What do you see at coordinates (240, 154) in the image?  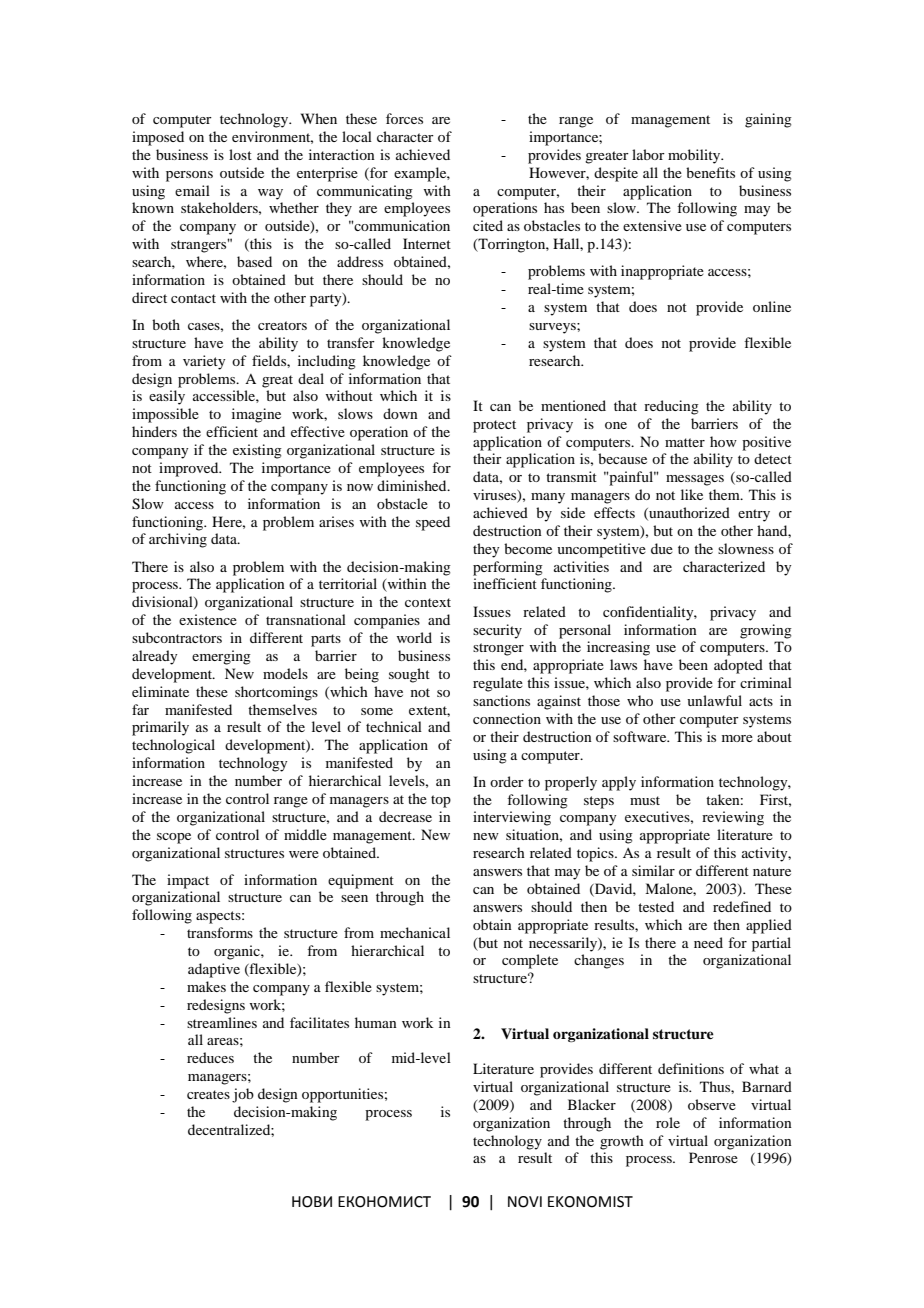 I see `lost` at bounding box center [240, 154].
